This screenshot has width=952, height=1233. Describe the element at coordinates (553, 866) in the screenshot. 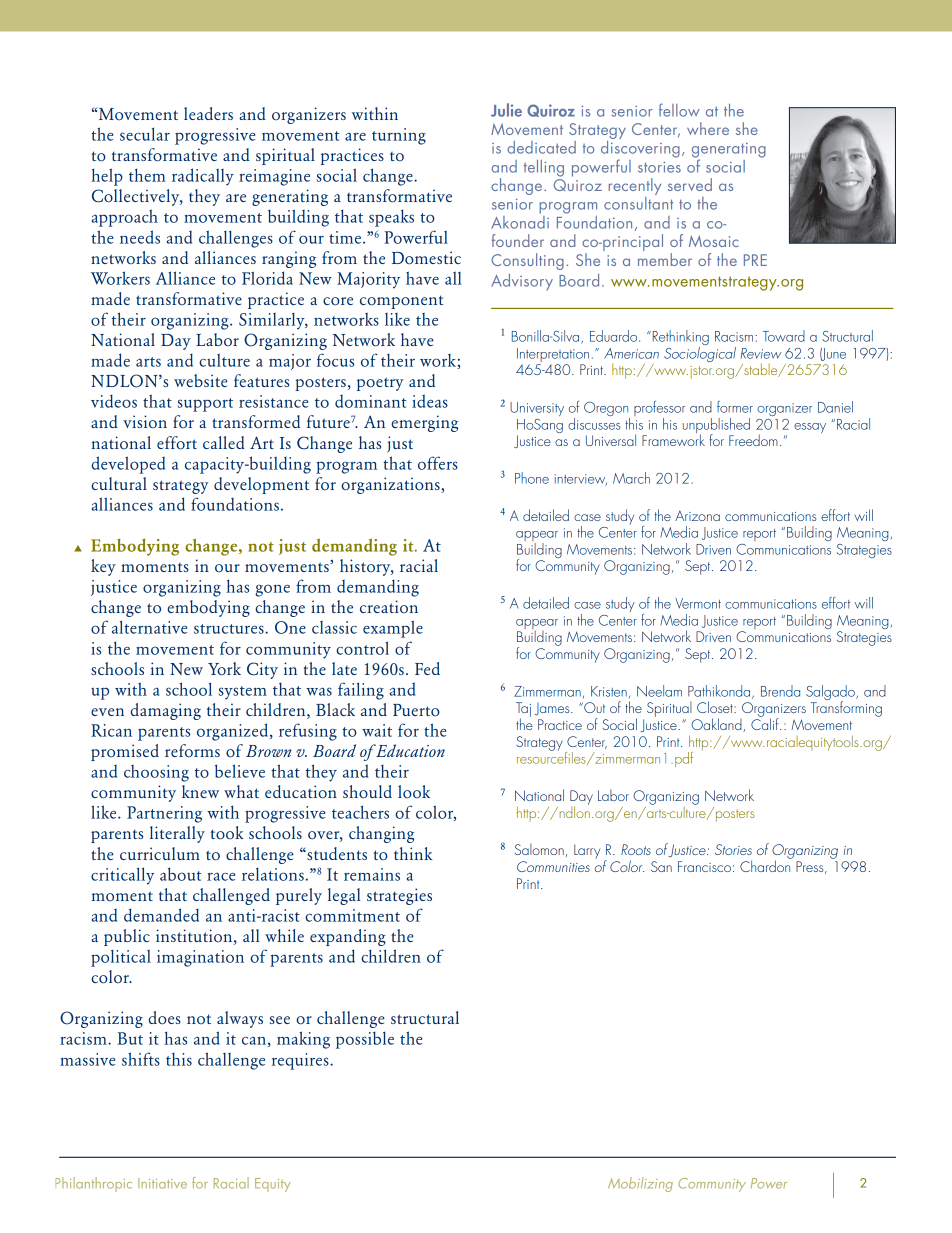

I see `Communities` at that location.
